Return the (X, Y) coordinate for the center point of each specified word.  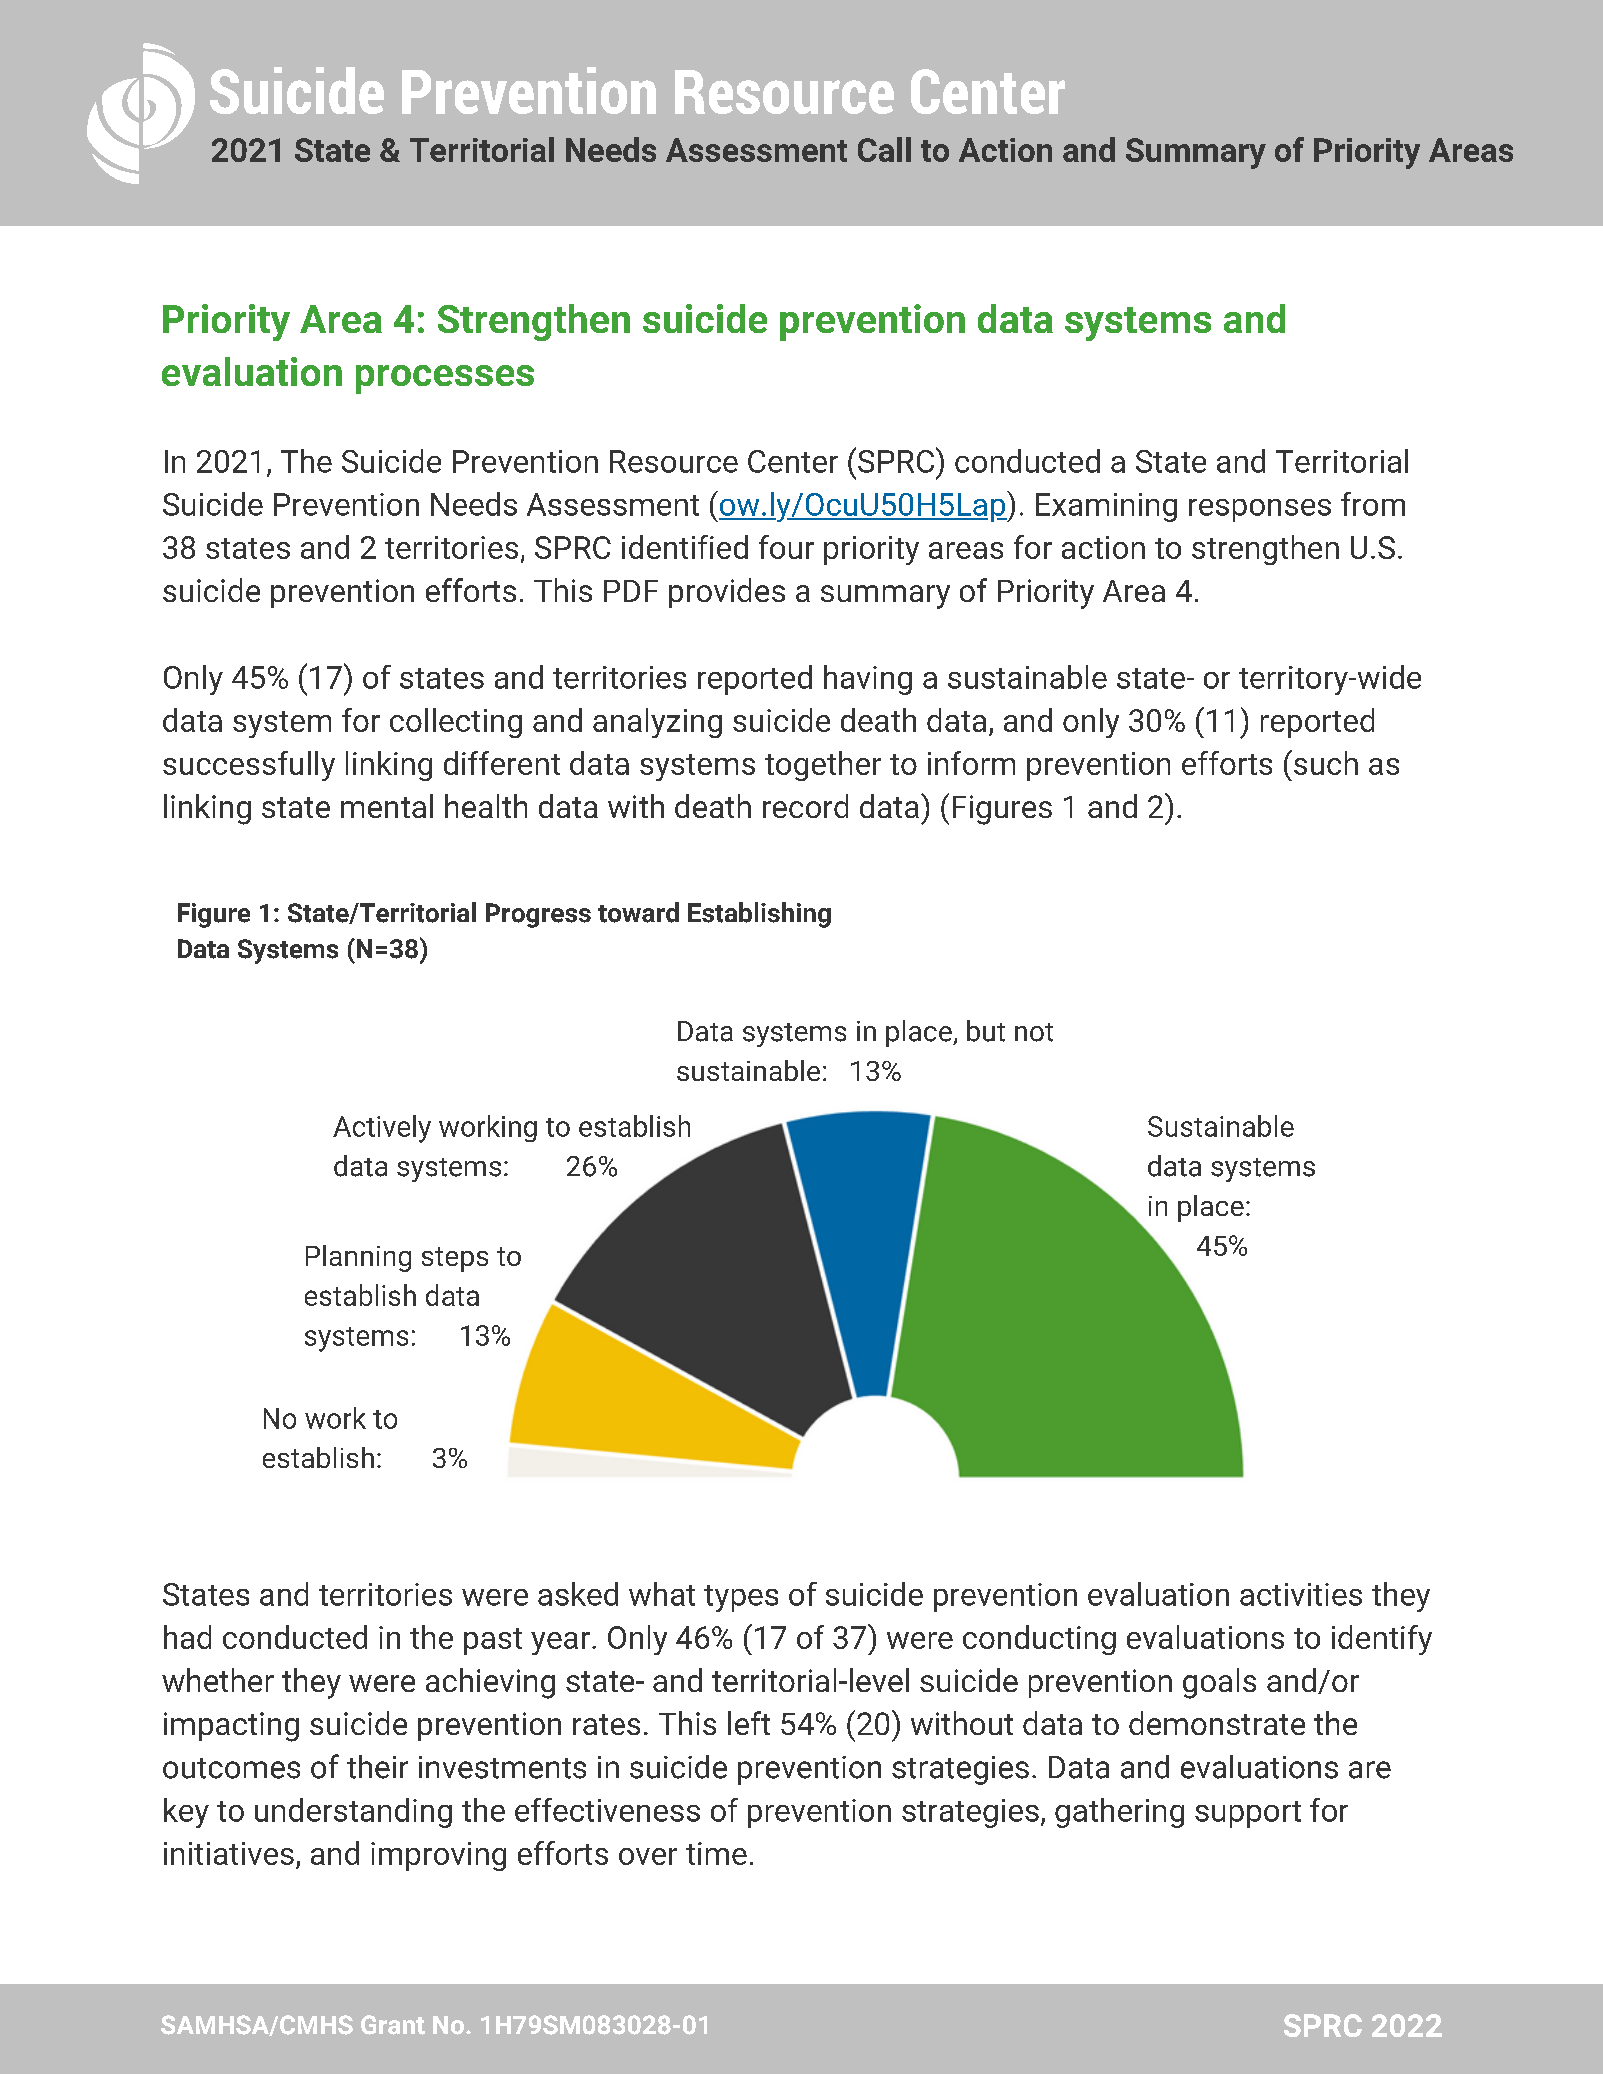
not (1034, 1032)
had (187, 1637)
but (986, 1031)
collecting (456, 723)
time (716, 1853)
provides (727, 593)
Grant (393, 2025)
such (1324, 762)
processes (445, 379)
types (741, 1598)
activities (1301, 1594)
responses (1260, 510)
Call (884, 149)
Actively (382, 1129)
